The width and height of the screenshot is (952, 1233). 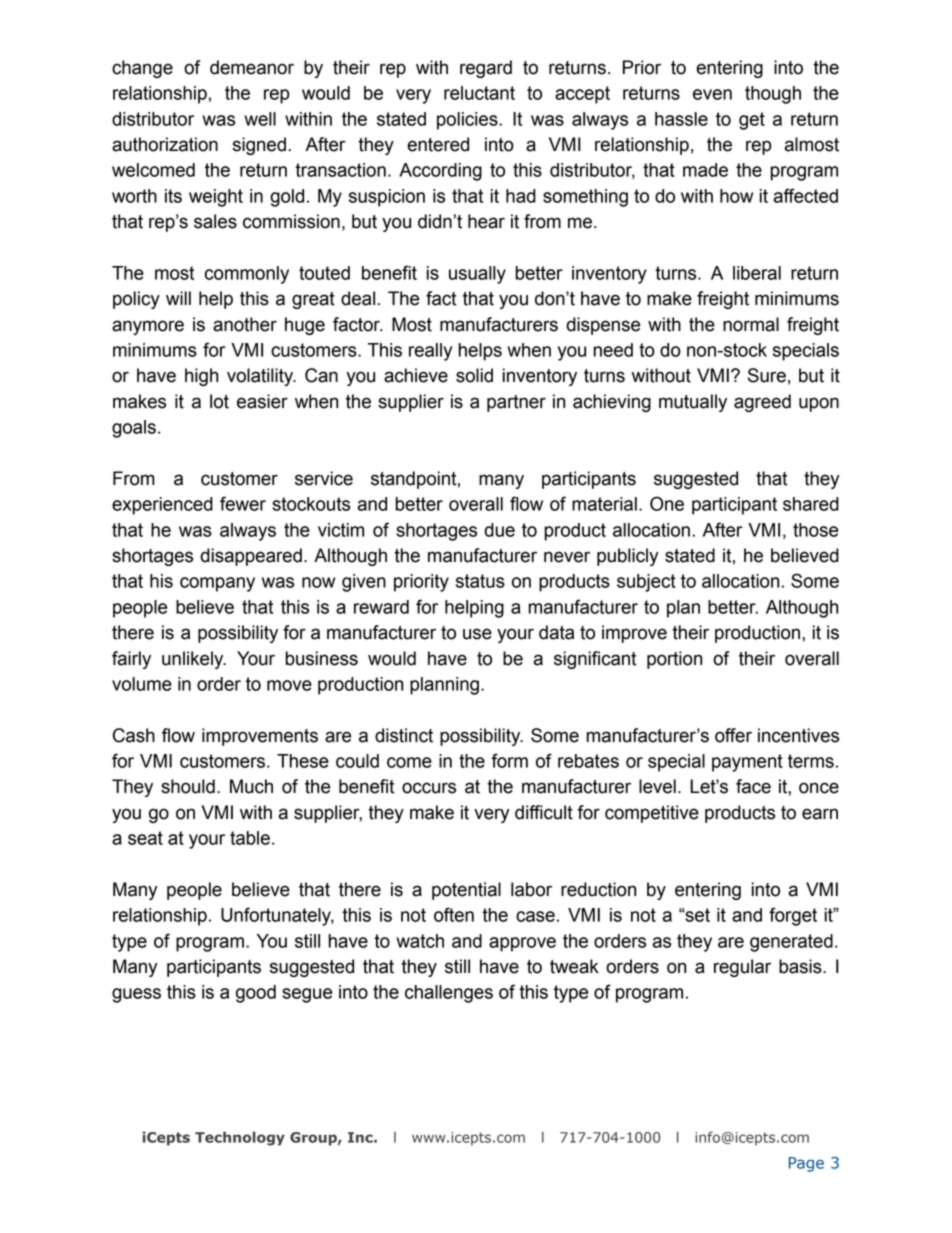 What do you see at coordinates (250, 838) in the screenshot?
I see `table` at bounding box center [250, 838].
